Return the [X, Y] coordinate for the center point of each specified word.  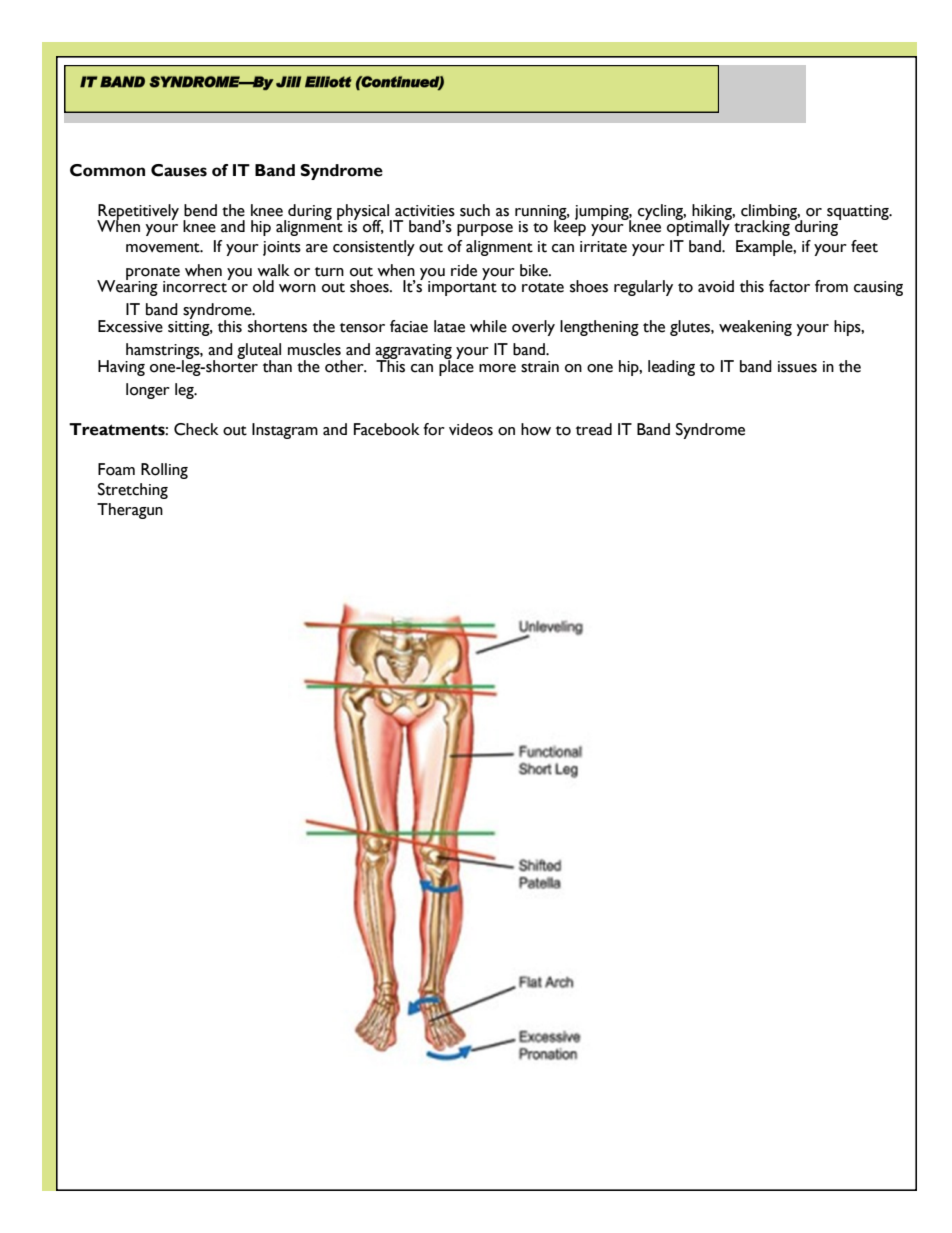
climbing [770, 213]
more [497, 368]
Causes [179, 170]
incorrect [196, 285]
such [475, 210]
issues [797, 367]
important [462, 287]
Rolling [164, 471]
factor [789, 286]
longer [148, 391]
